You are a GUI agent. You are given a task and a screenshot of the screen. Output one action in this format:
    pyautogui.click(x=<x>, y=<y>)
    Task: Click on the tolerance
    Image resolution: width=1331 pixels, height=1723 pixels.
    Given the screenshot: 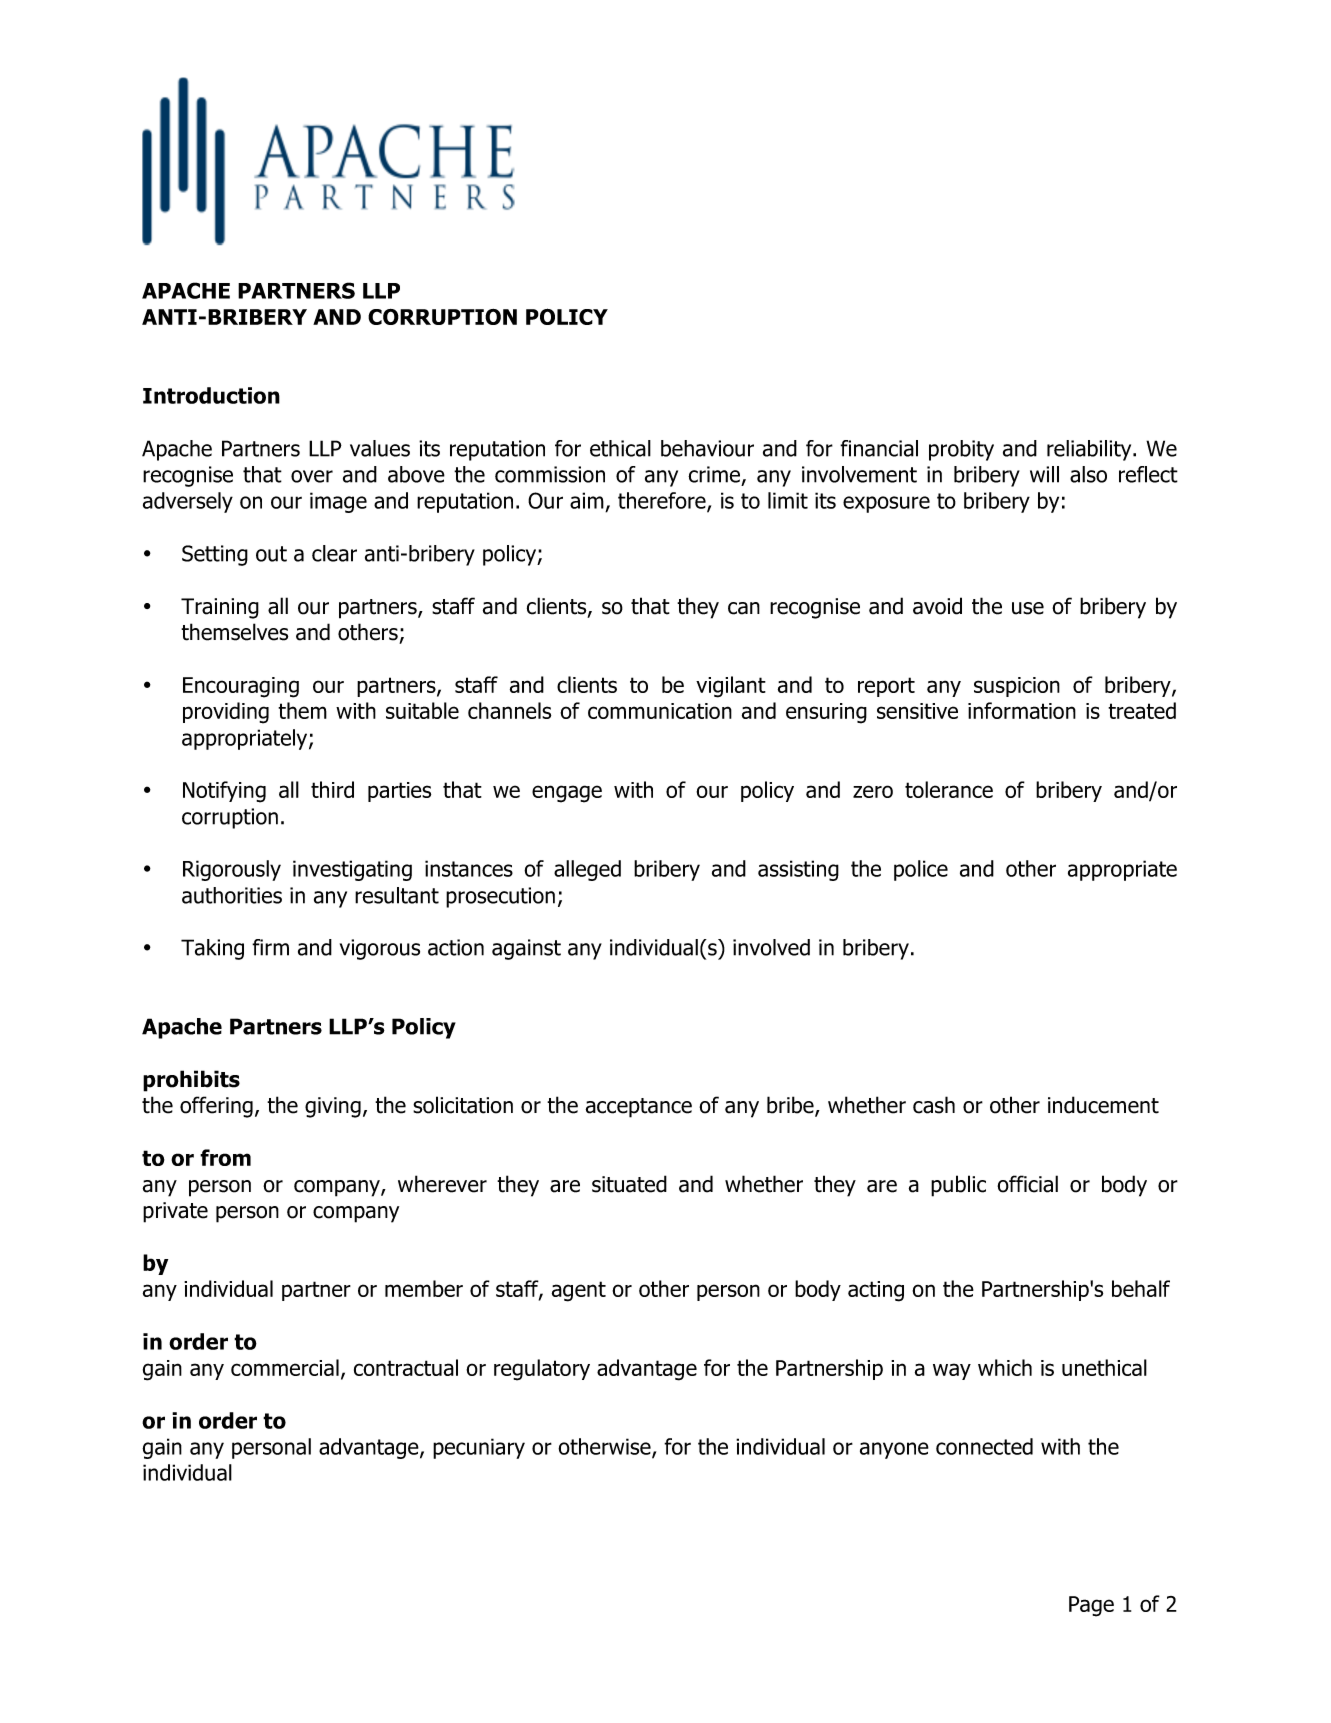 What is the action you would take?
    pyautogui.click(x=949, y=789)
